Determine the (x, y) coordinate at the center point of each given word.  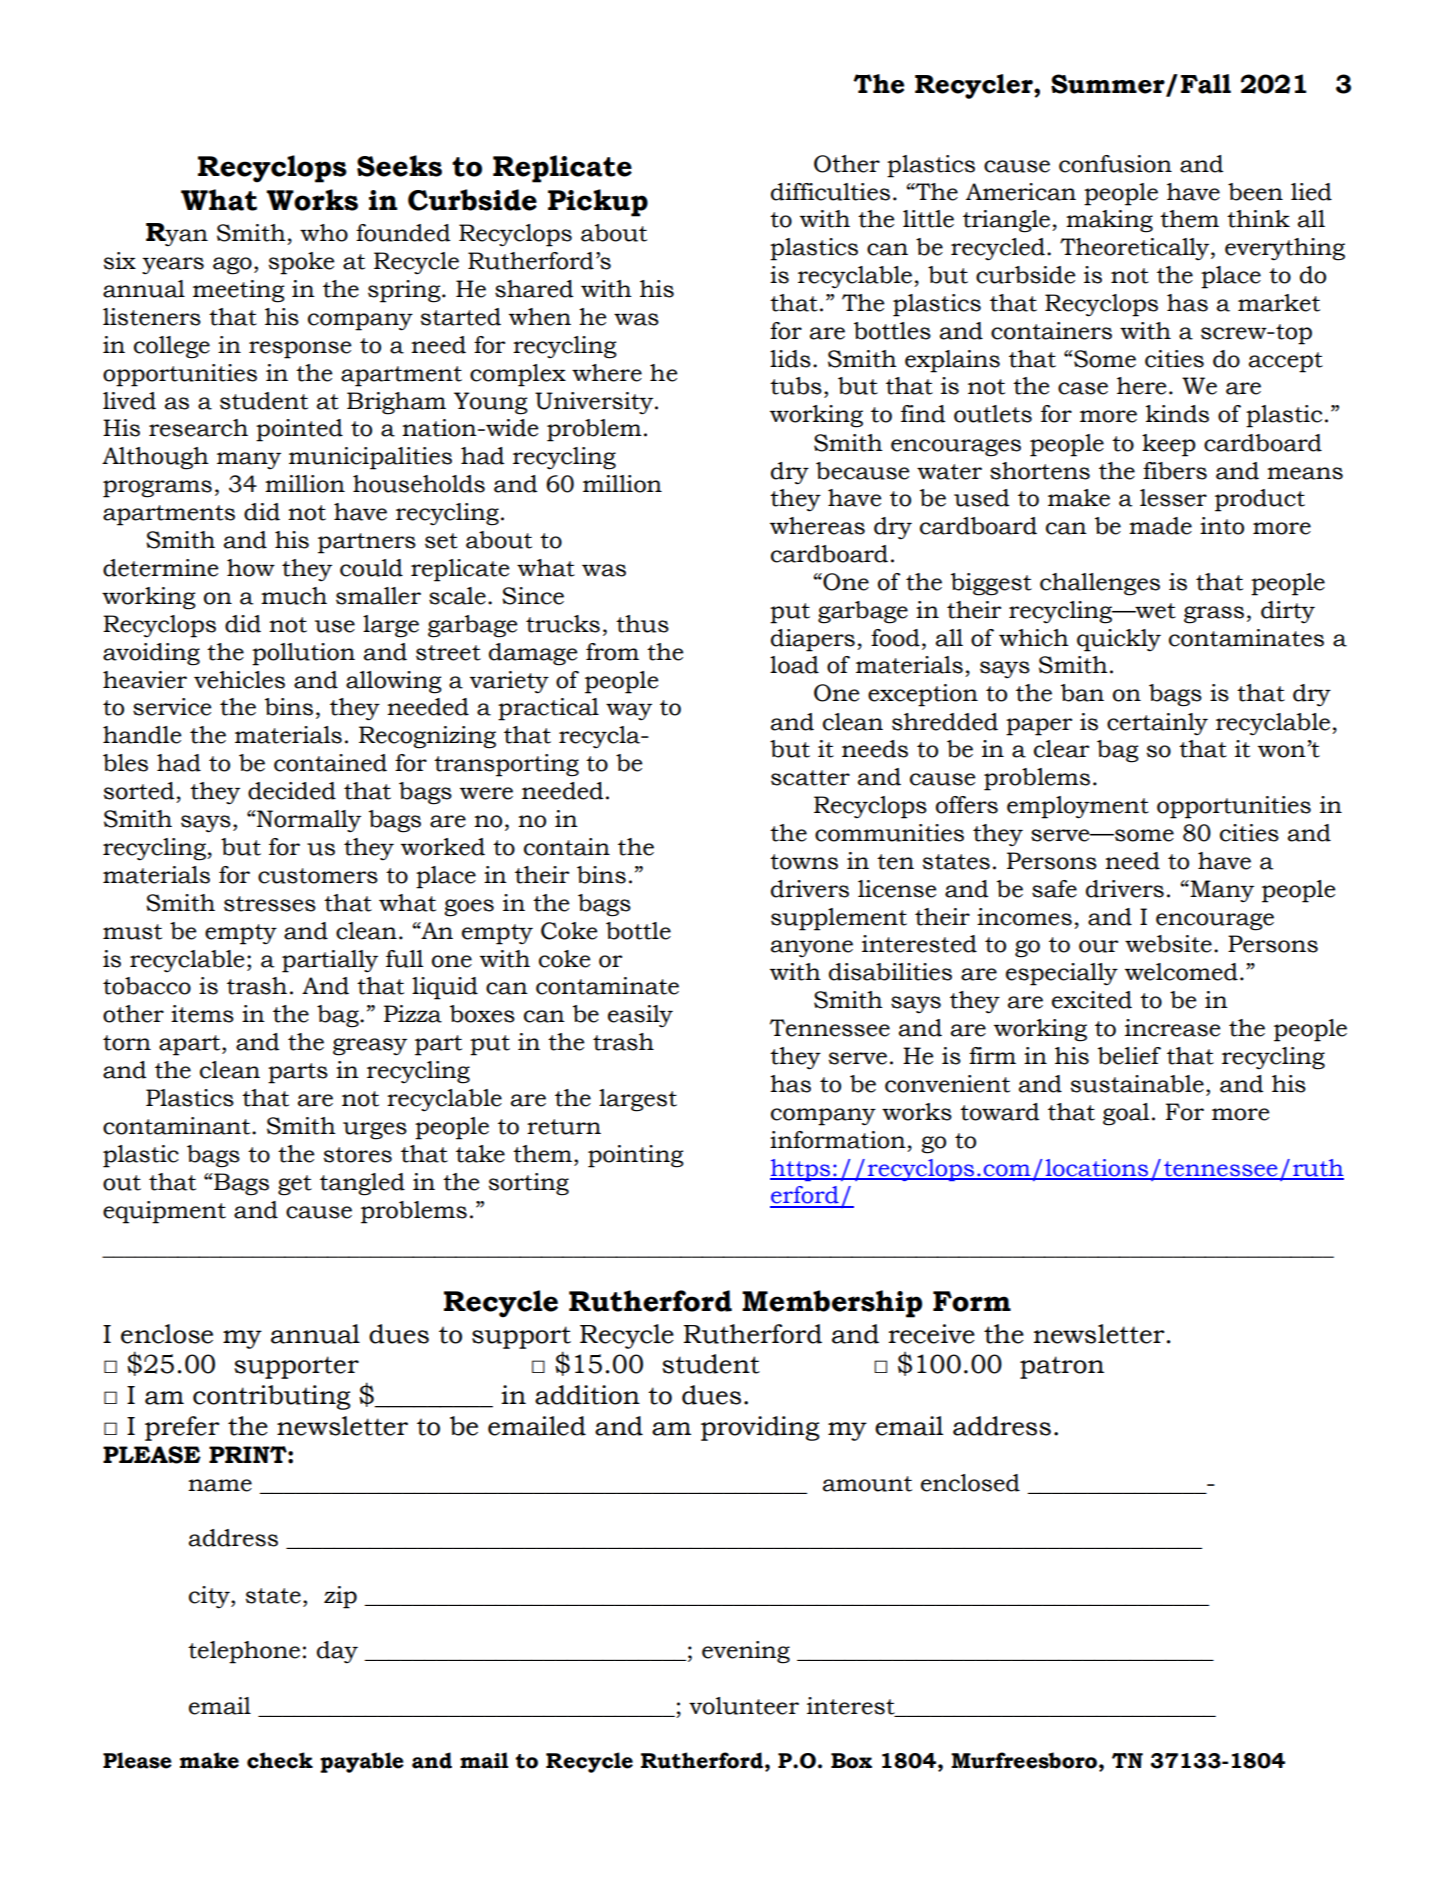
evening (746, 1652)
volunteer (744, 1706)
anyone (812, 949)
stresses (270, 904)
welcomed (1181, 972)
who (324, 233)
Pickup (598, 203)
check (280, 1760)
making (1109, 221)
